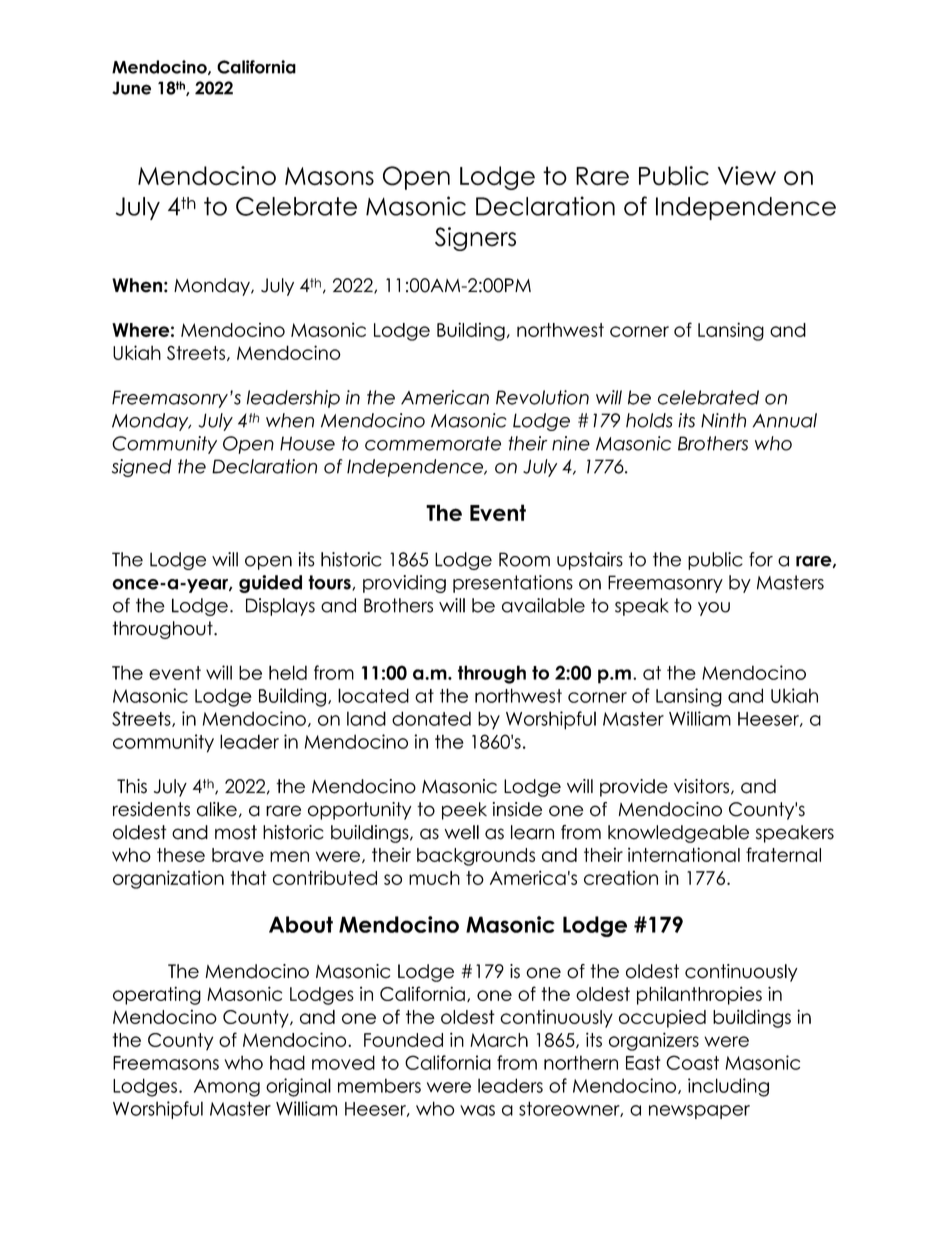  I want to click on guided, so click(270, 584).
